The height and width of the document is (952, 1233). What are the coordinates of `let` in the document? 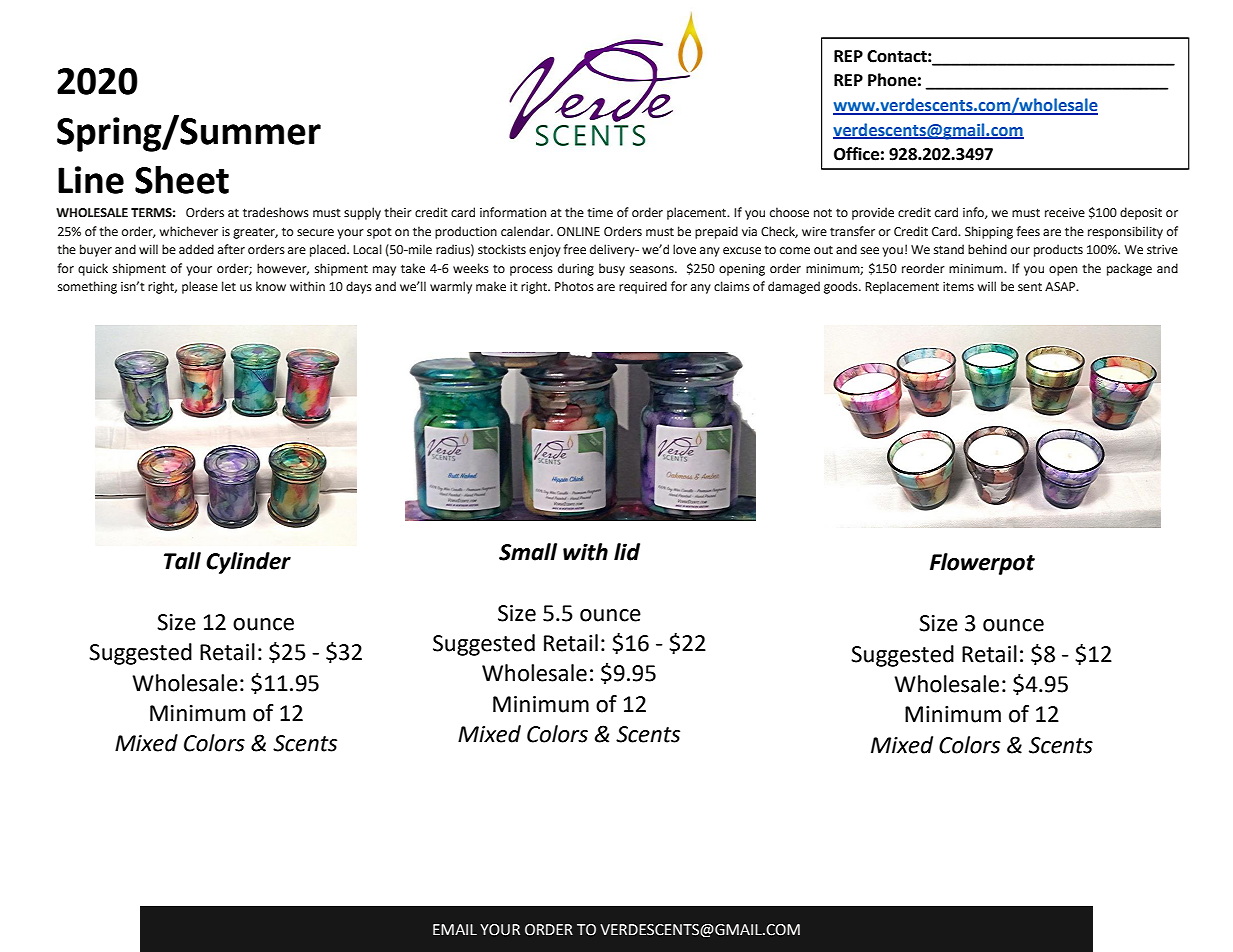 It's located at (229, 286).
